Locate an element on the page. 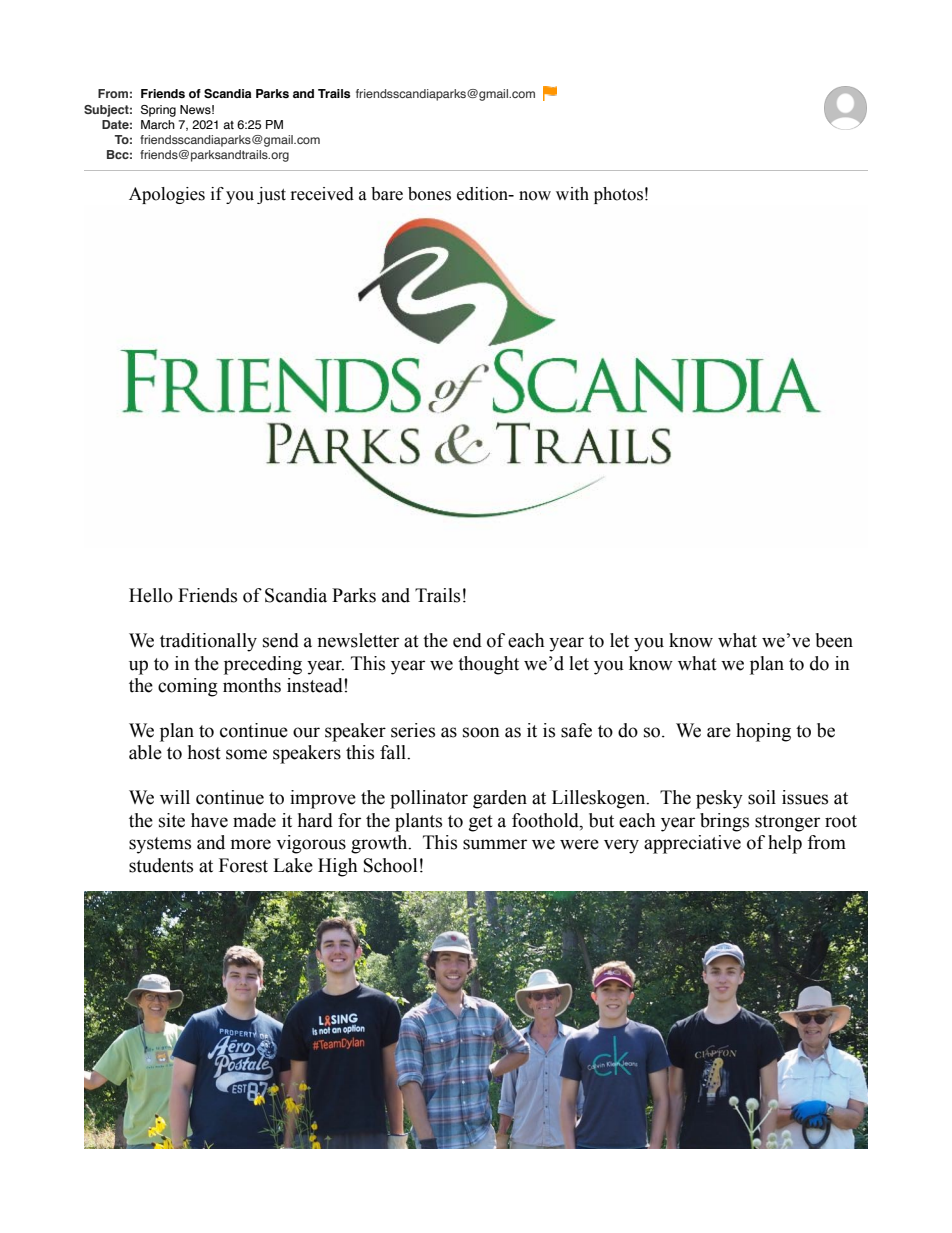 The width and height of the page is (952, 1233). thought is located at coordinates (488, 665).
